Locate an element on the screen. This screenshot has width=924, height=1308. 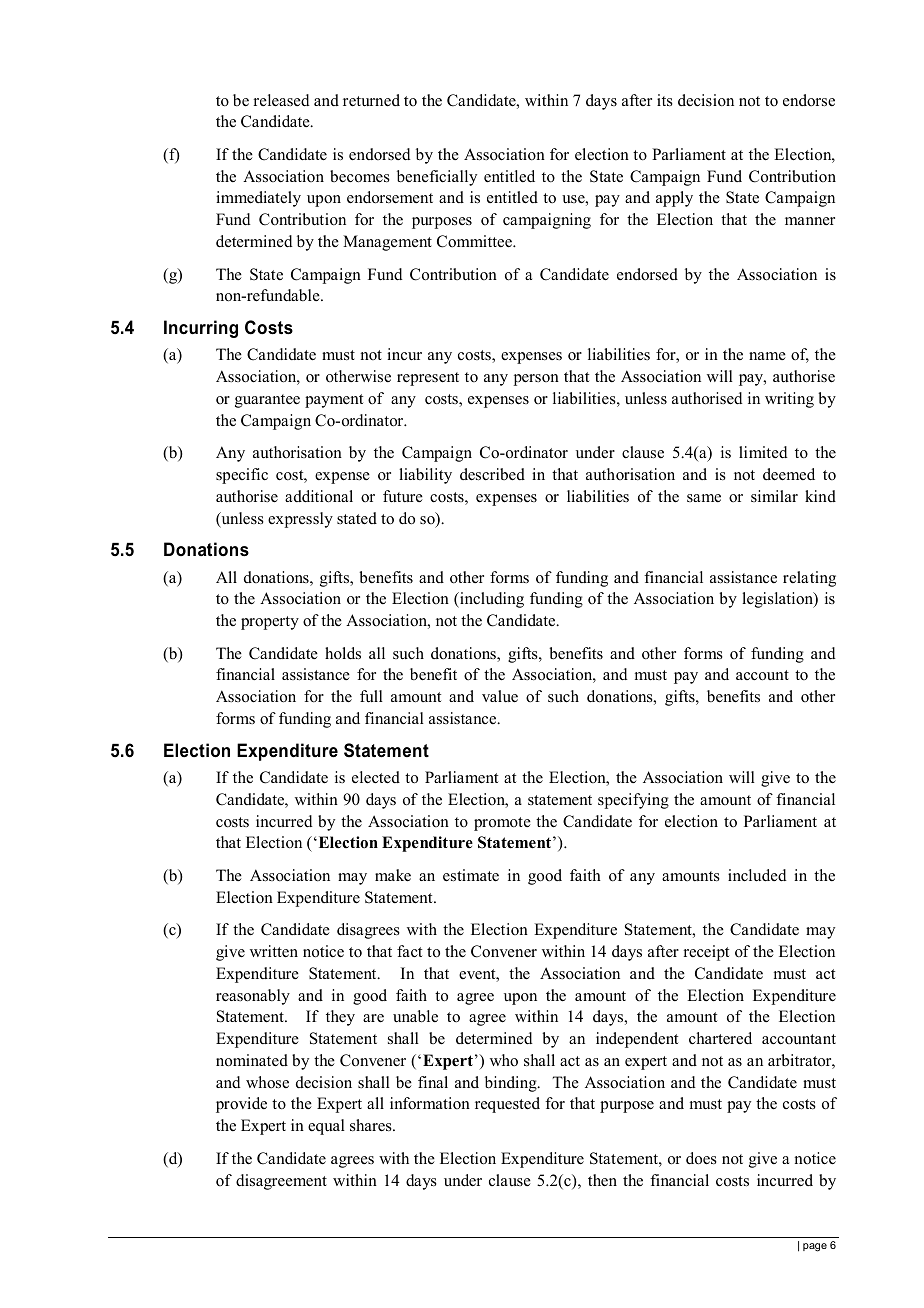
relating is located at coordinates (809, 579).
